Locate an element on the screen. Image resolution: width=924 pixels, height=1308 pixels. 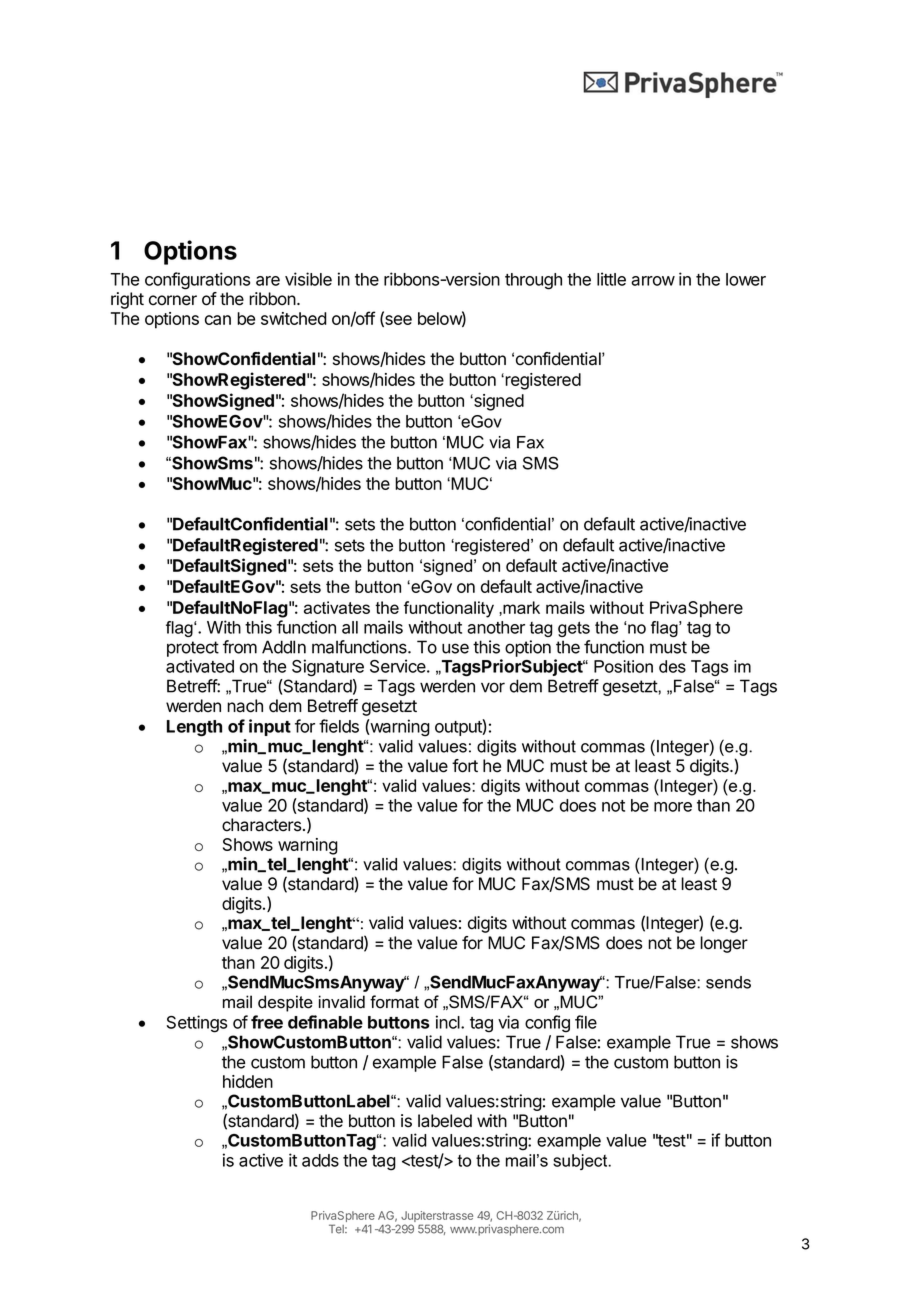
Position is located at coordinates (623, 666).
